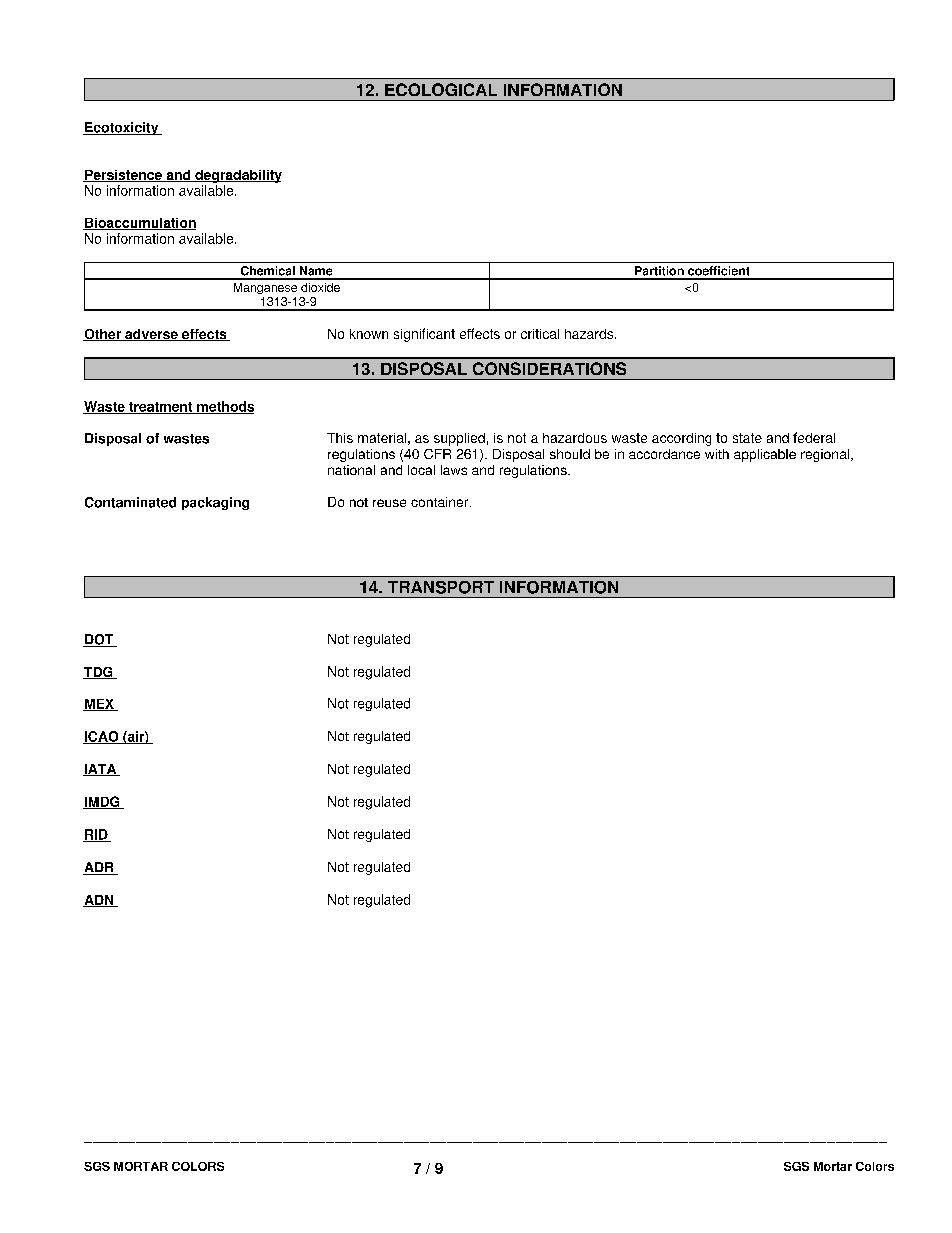  I want to click on applicable, so click(765, 455).
